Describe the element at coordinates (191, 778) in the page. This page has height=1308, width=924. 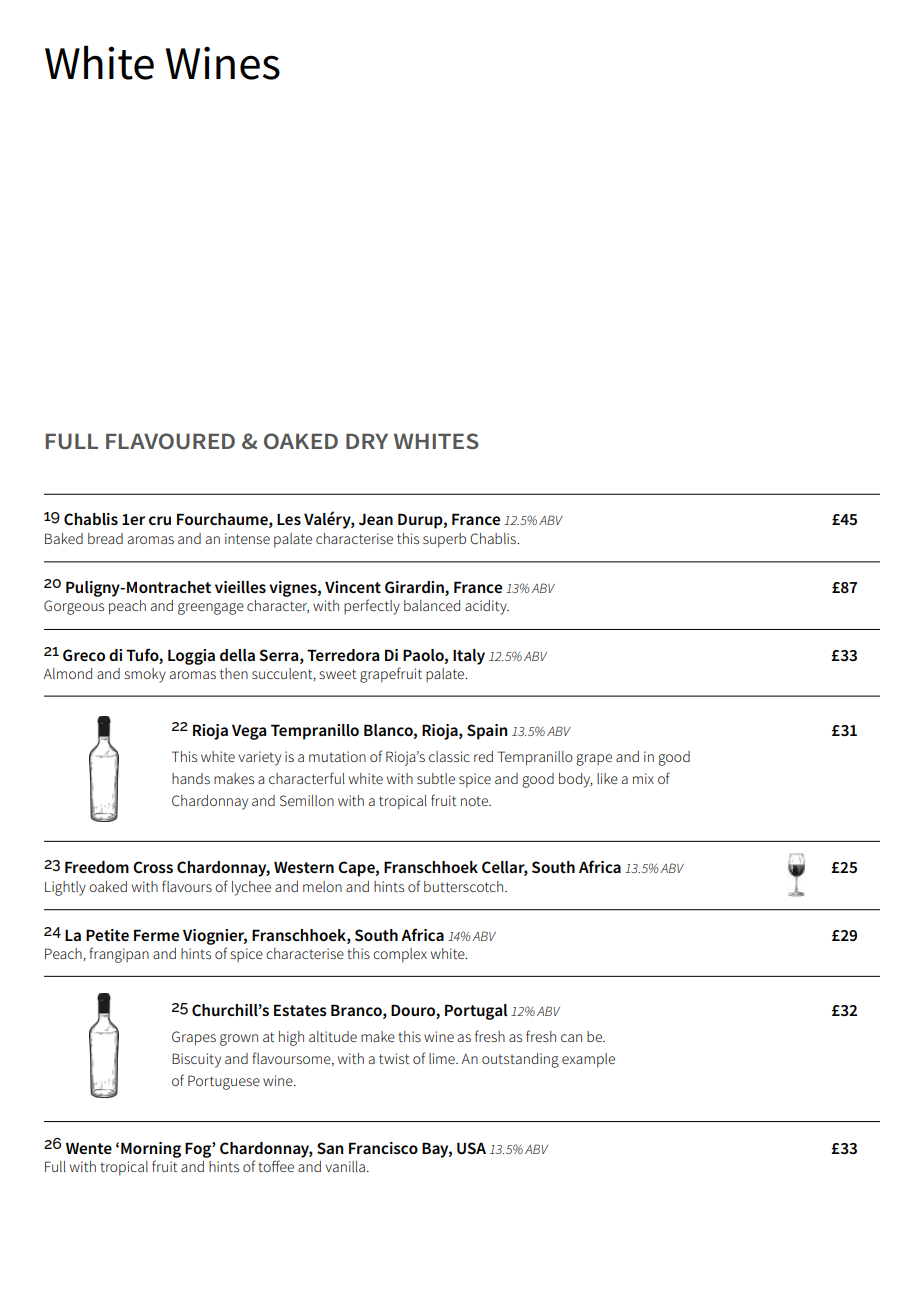
I see `hands` at that location.
